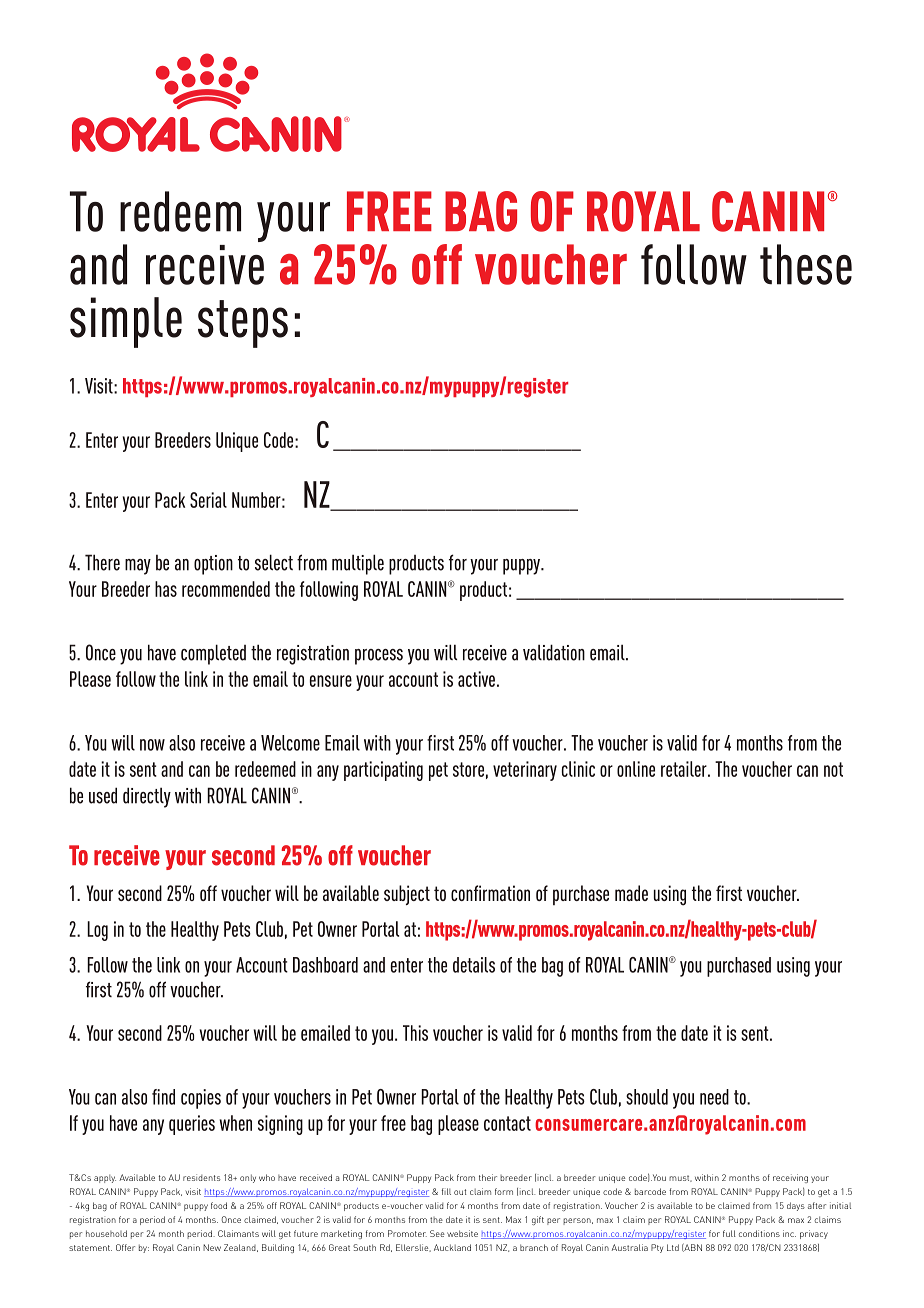 This screenshot has width=924, height=1308. Describe the element at coordinates (478, 679) in the screenshot. I see `active` at that location.
